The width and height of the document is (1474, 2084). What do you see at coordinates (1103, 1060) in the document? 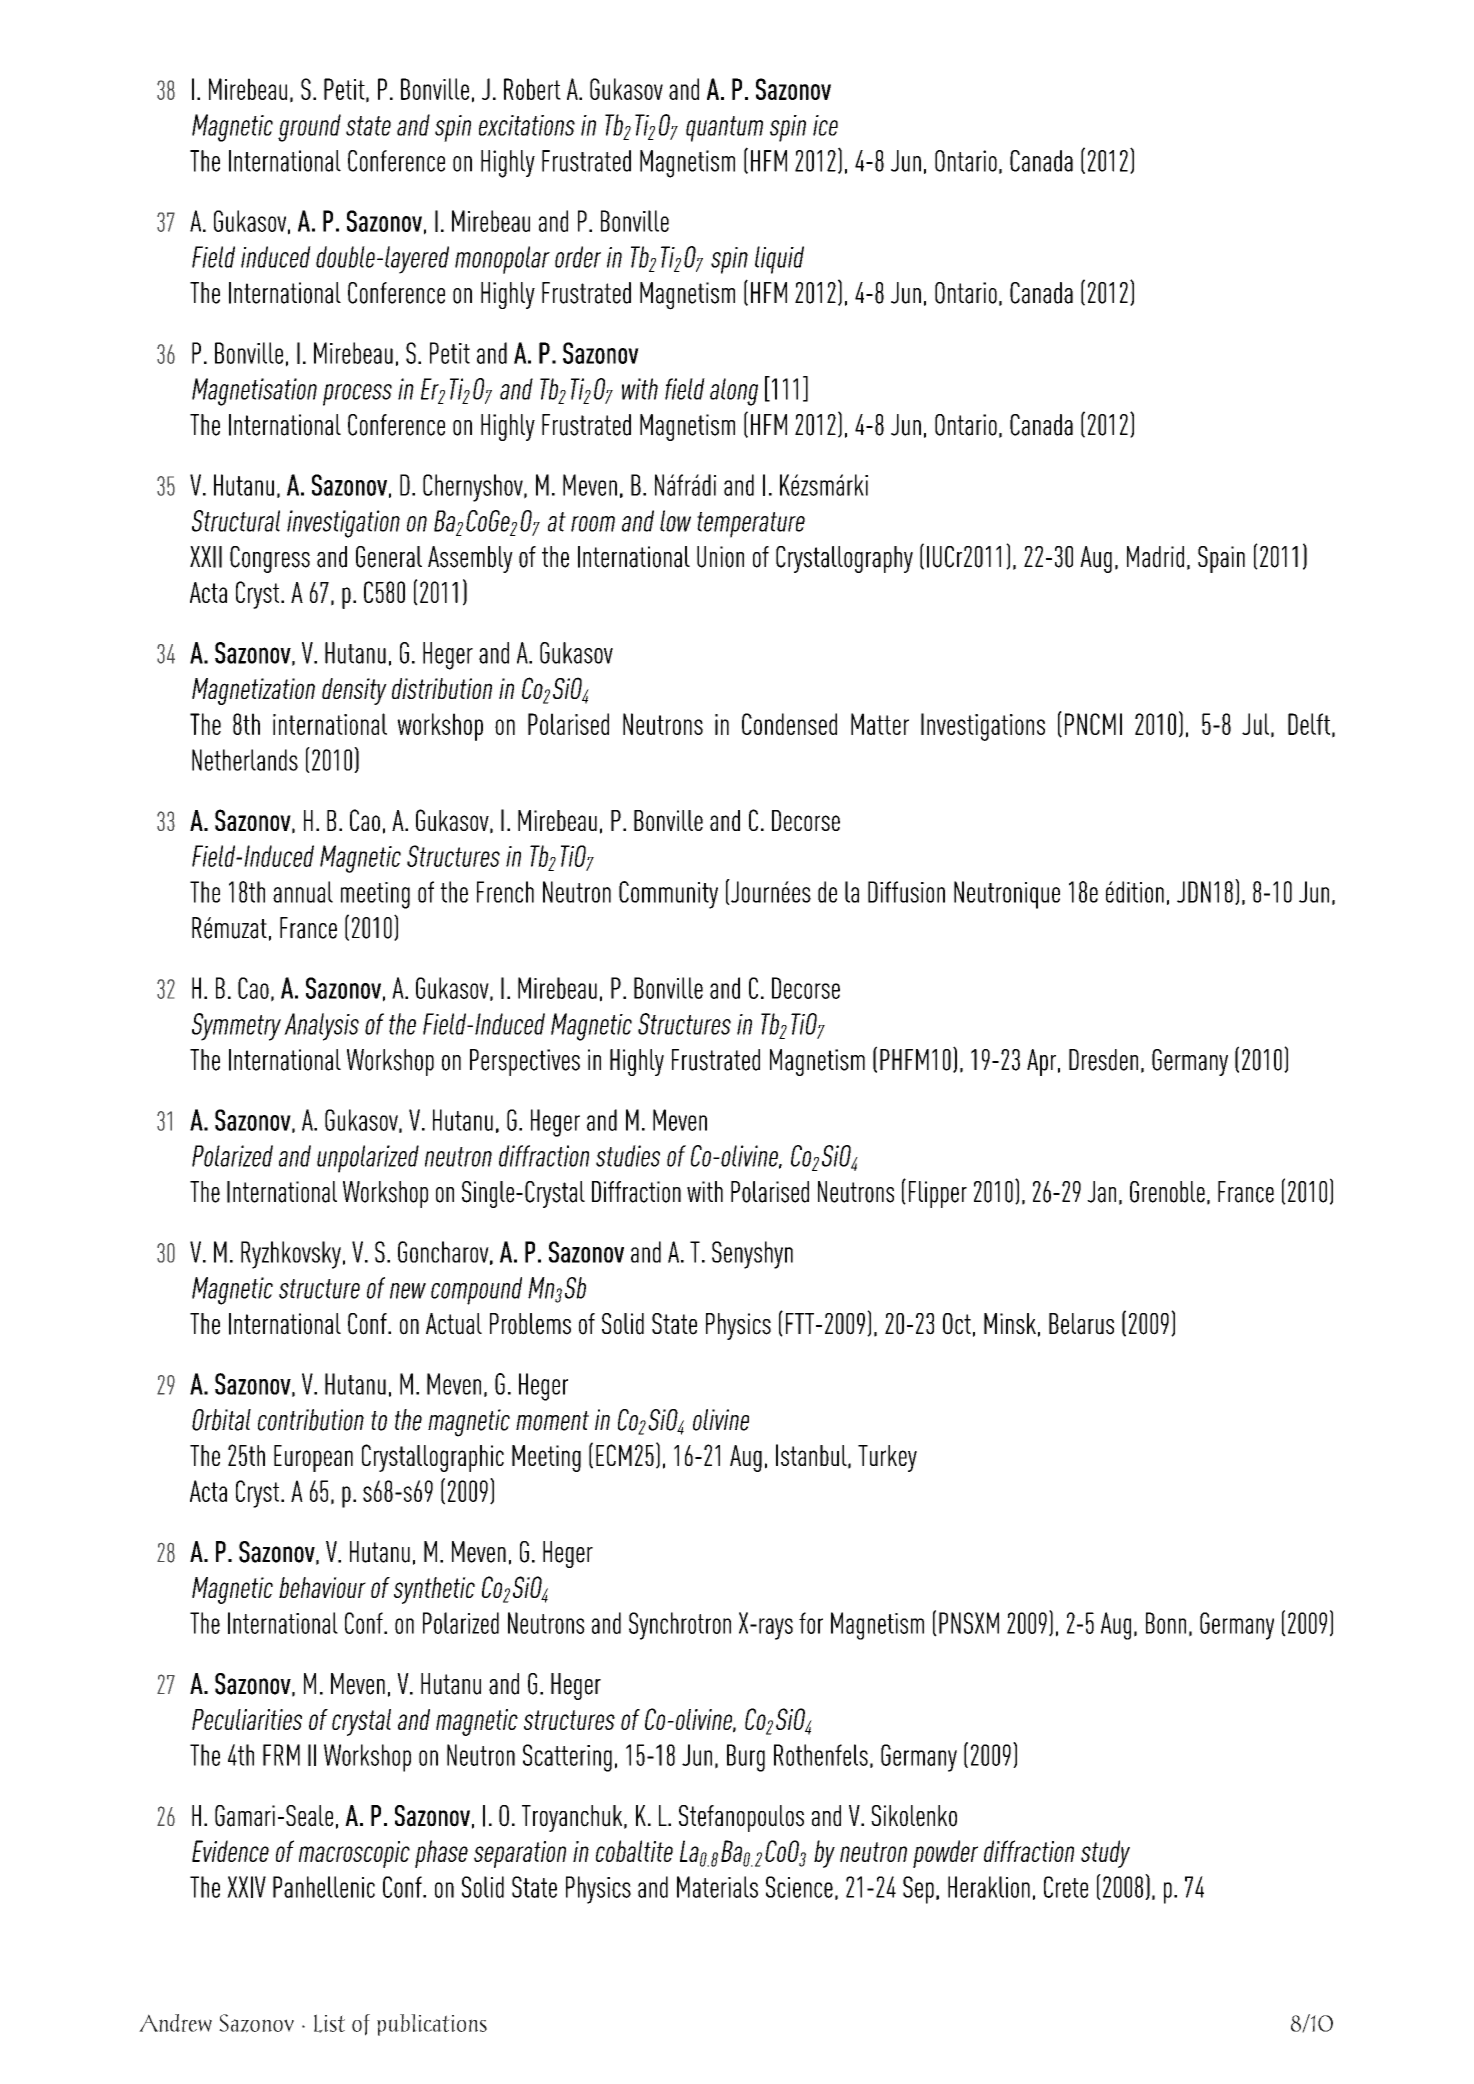
I see `Dresden` at bounding box center [1103, 1060].
